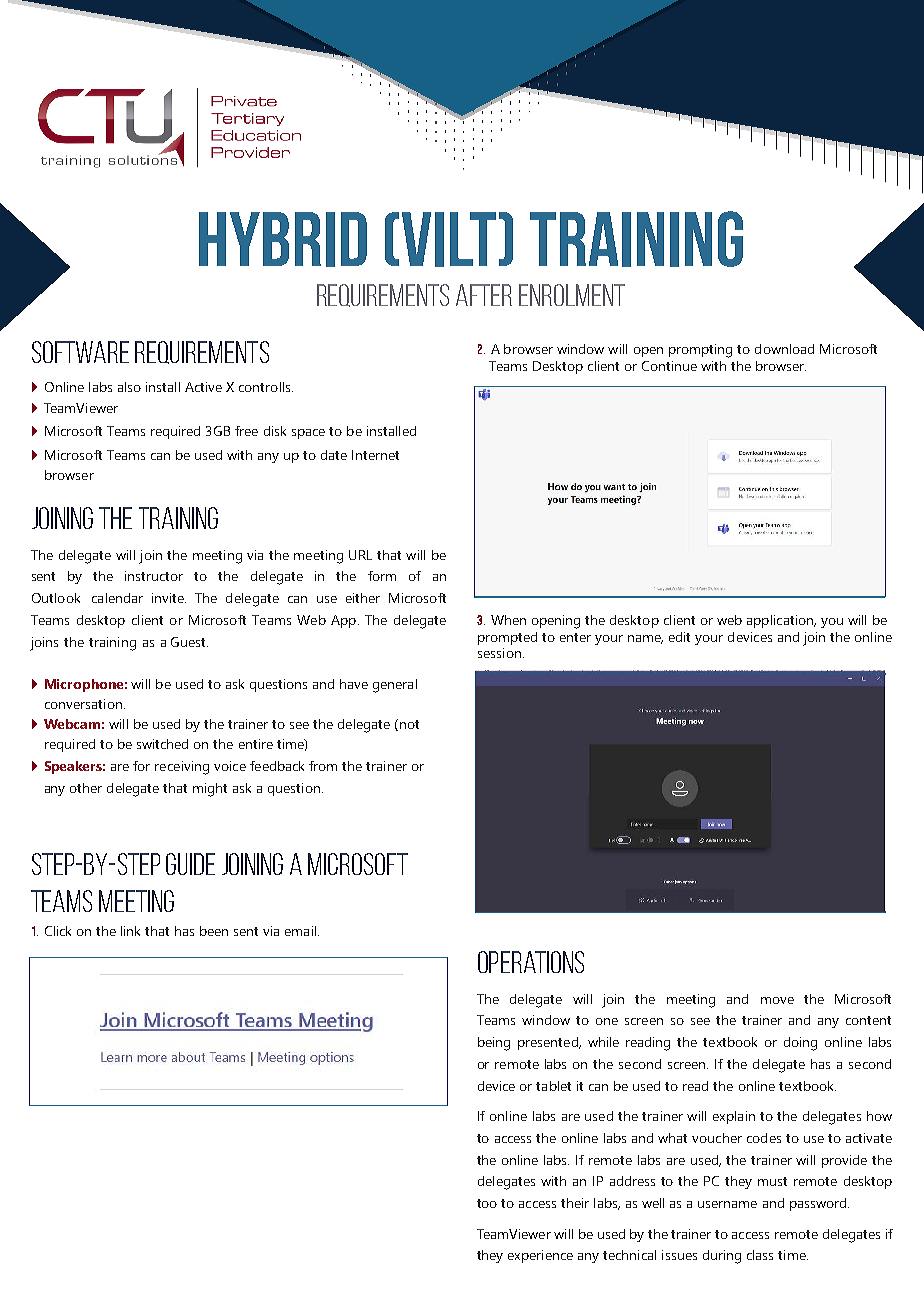 The image size is (924, 1308). Describe the element at coordinates (162, 744) in the screenshot. I see `switched` at that location.
